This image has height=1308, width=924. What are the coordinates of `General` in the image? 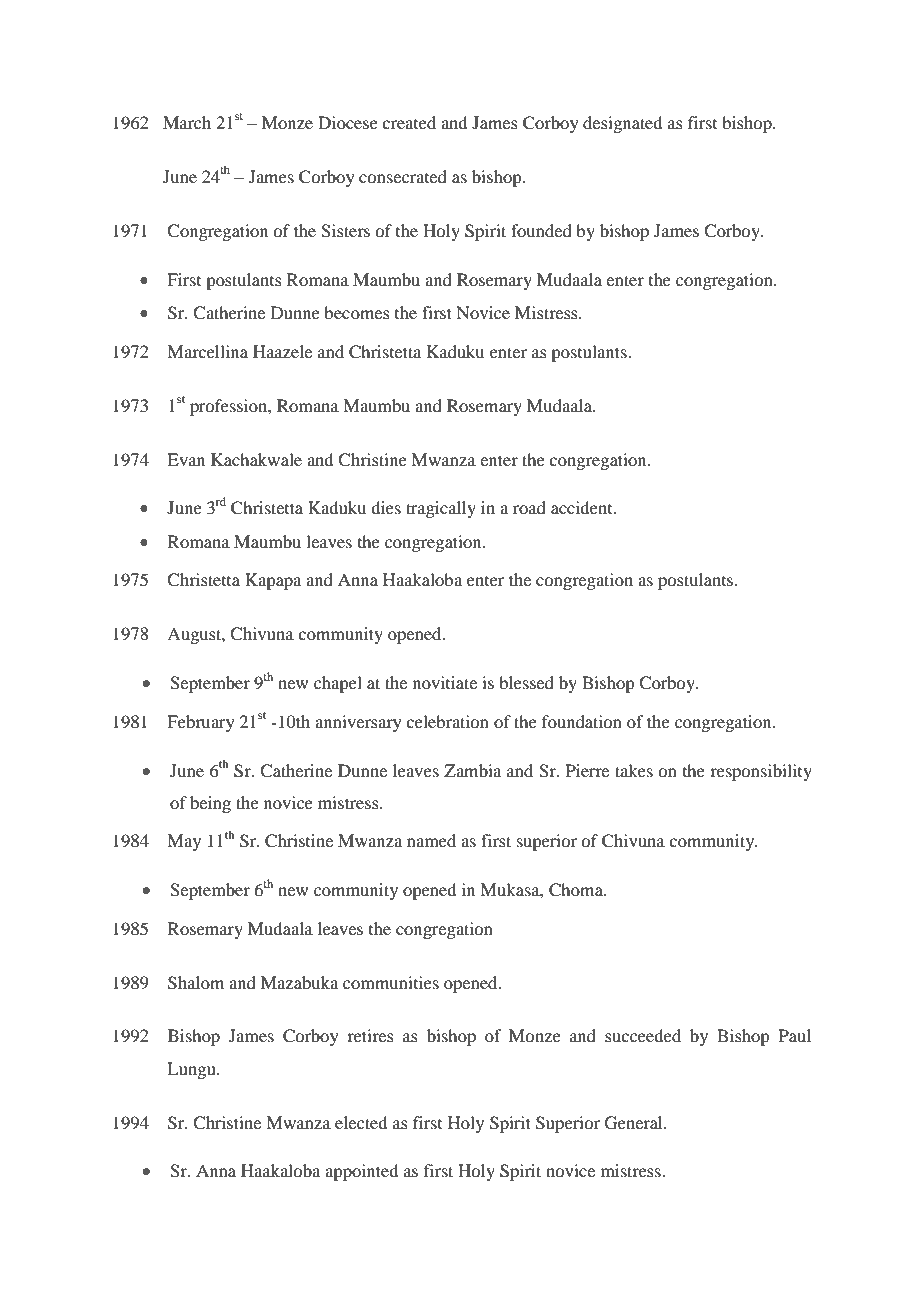 It's located at (635, 1123).
